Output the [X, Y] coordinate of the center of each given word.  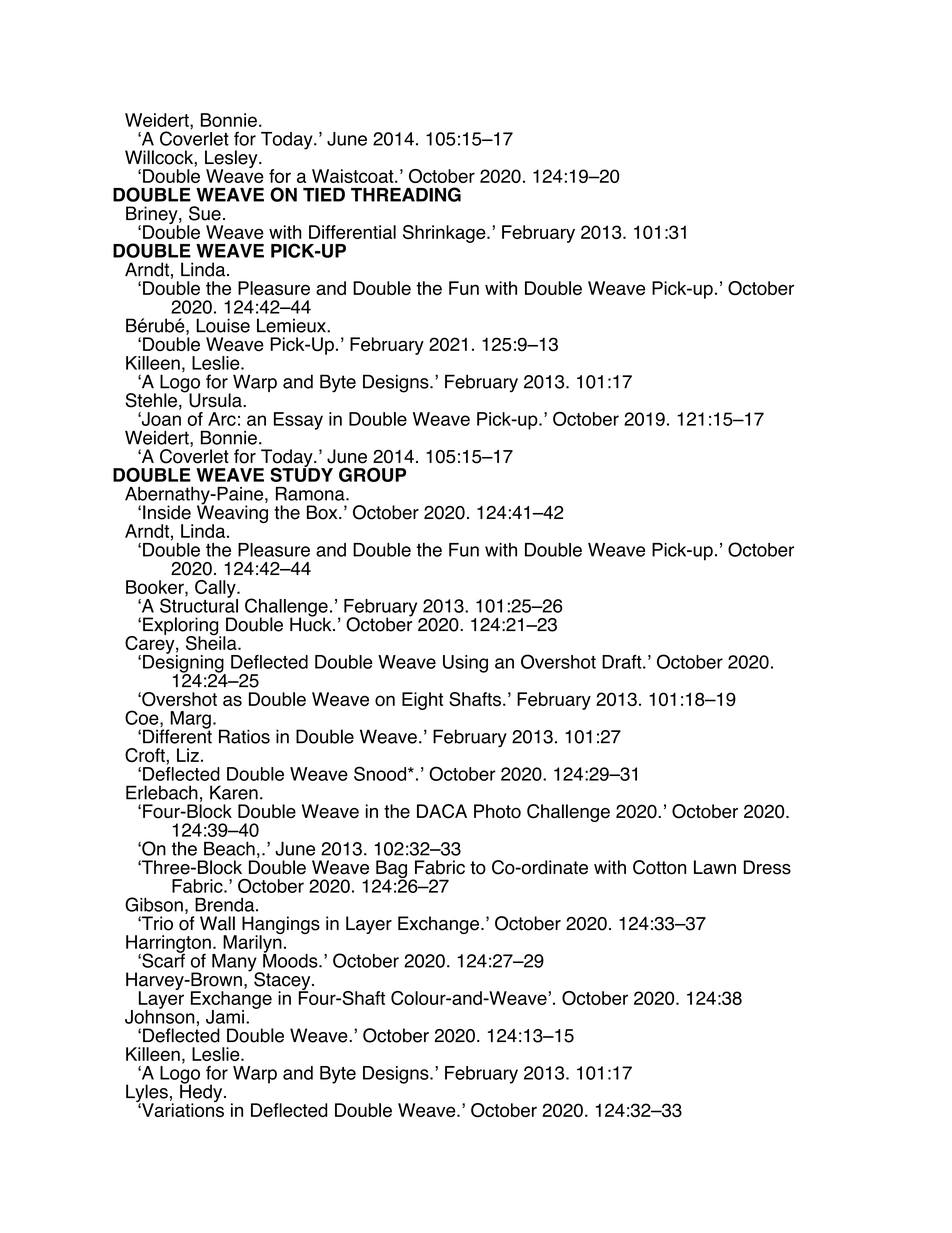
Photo [497, 811]
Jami [225, 1017]
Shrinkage [445, 234]
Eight [422, 701]
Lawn [715, 867]
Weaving [232, 514]
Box [323, 512]
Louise [223, 325]
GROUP [372, 474]
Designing [184, 664]
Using [465, 664]
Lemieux [292, 325]
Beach [229, 848]
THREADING [406, 194]
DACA [442, 811]
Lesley [232, 160]
